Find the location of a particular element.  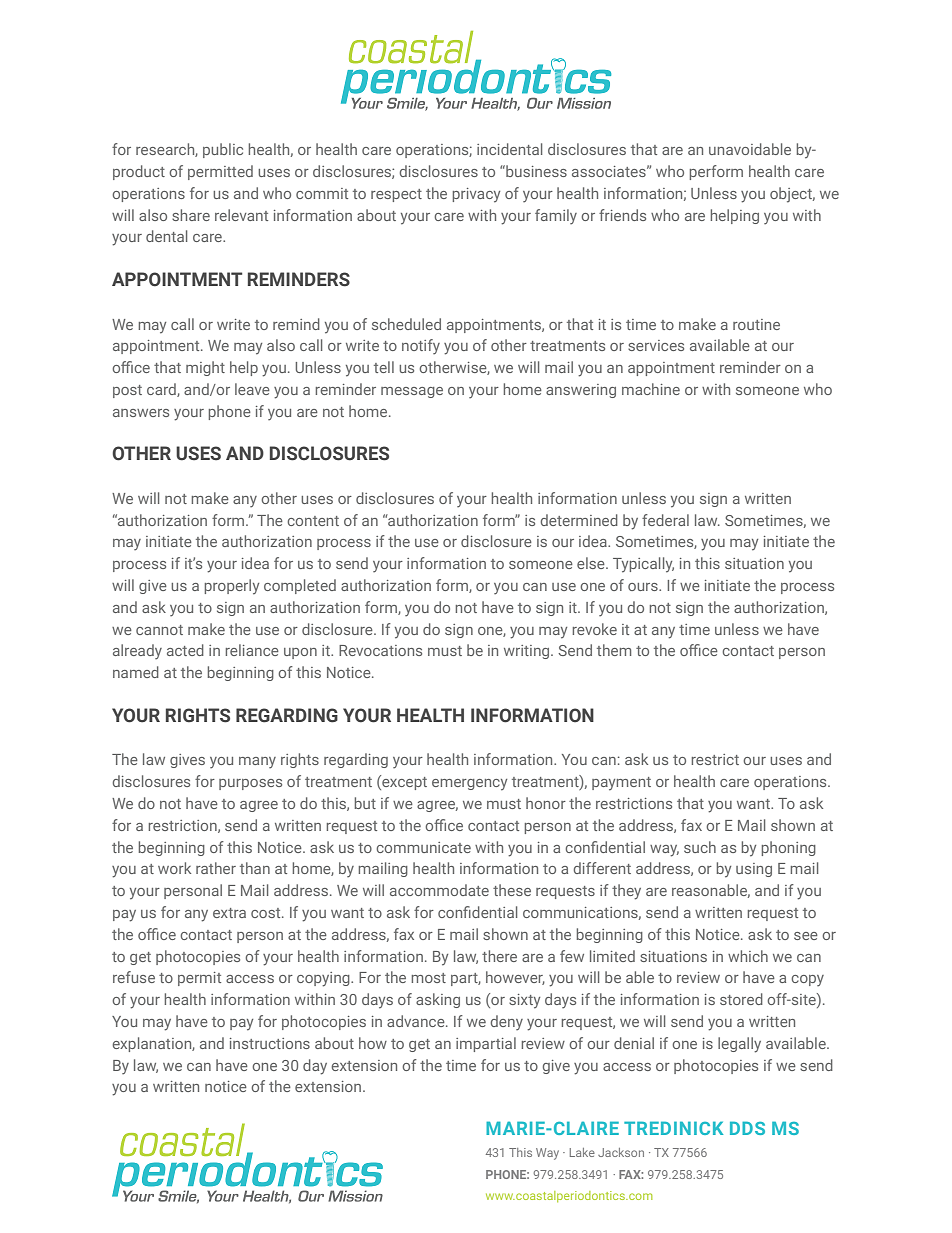

instructions is located at coordinates (270, 1043).
